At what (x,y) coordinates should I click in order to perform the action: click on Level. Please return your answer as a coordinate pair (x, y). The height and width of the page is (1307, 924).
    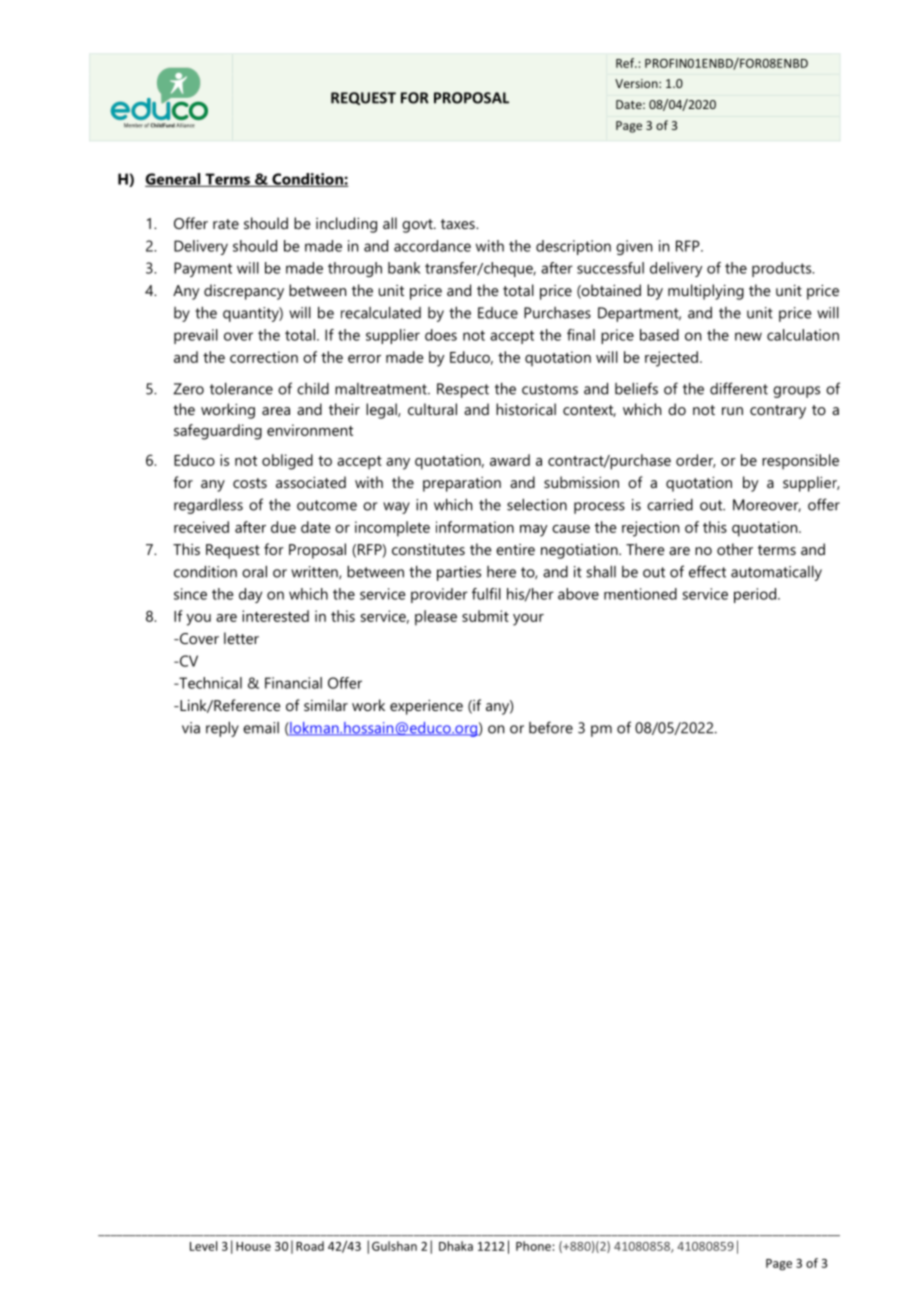
    Looking at the image, I should click on (203, 1246).
